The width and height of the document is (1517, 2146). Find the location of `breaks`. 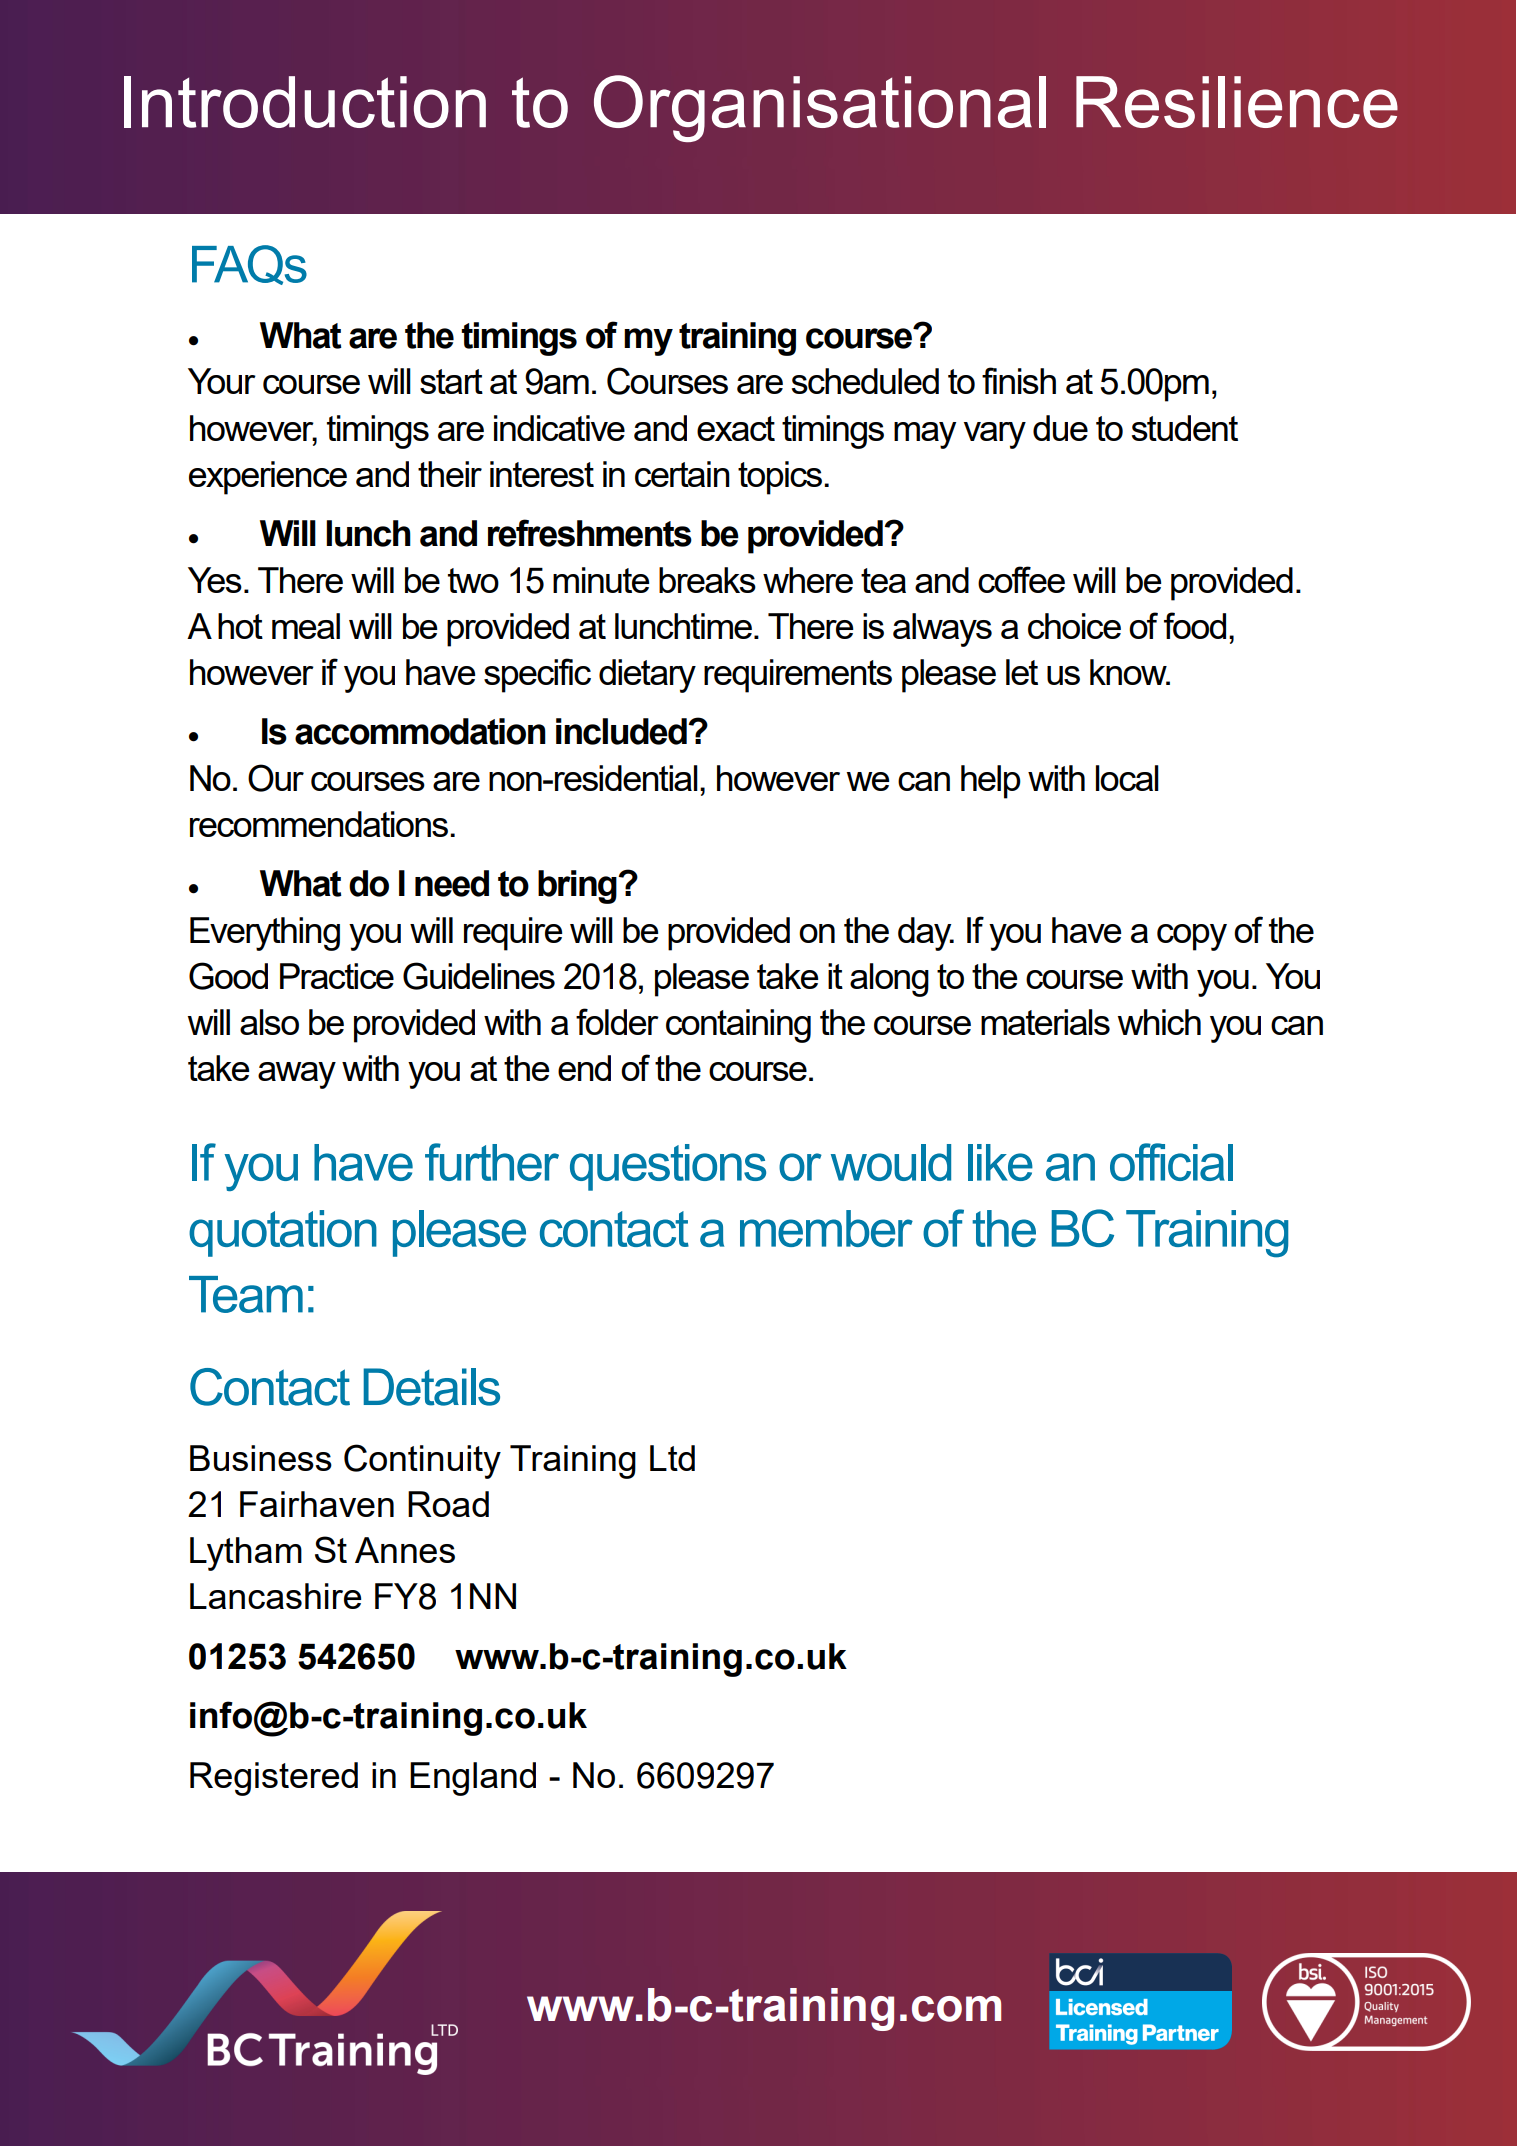

breaks is located at coordinates (707, 580).
